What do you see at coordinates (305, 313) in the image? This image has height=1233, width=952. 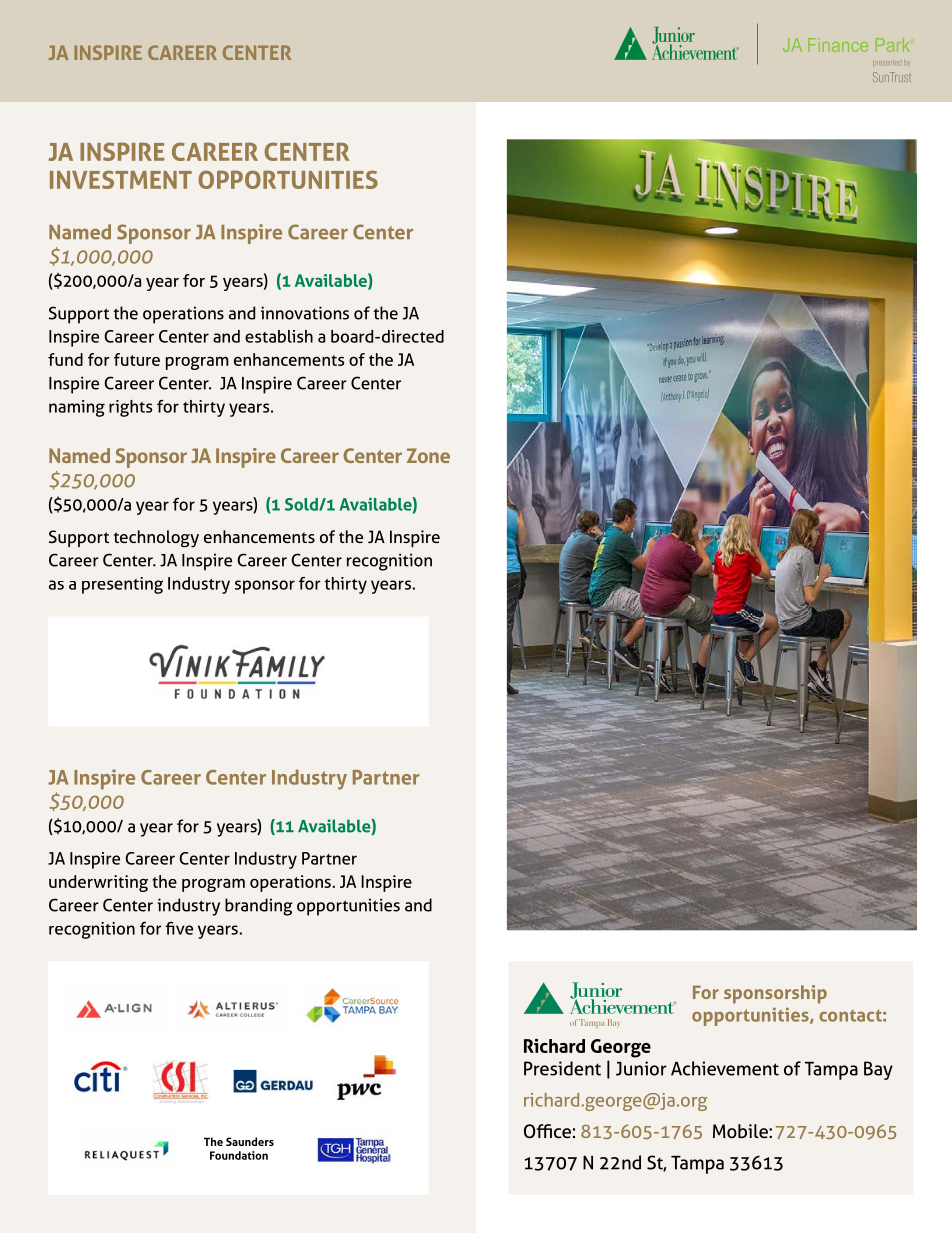 I see `innovations` at bounding box center [305, 313].
